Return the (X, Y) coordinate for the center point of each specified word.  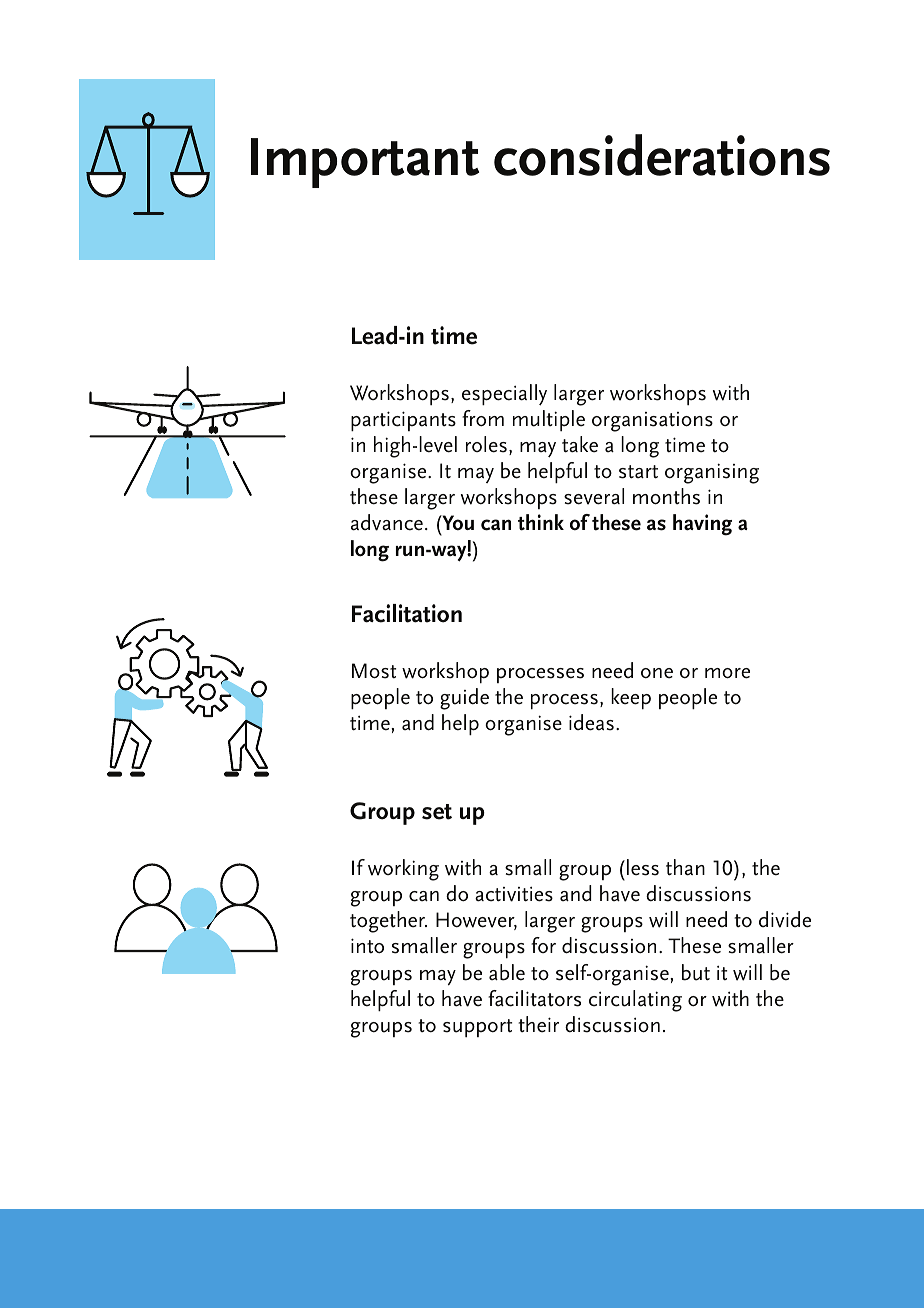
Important (365, 163)
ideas (591, 722)
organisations (652, 422)
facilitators (534, 998)
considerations (662, 155)
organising (712, 473)
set (437, 812)
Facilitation (407, 613)
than (685, 867)
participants (403, 421)
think (541, 522)
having (702, 525)
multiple (549, 420)
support (477, 1028)
